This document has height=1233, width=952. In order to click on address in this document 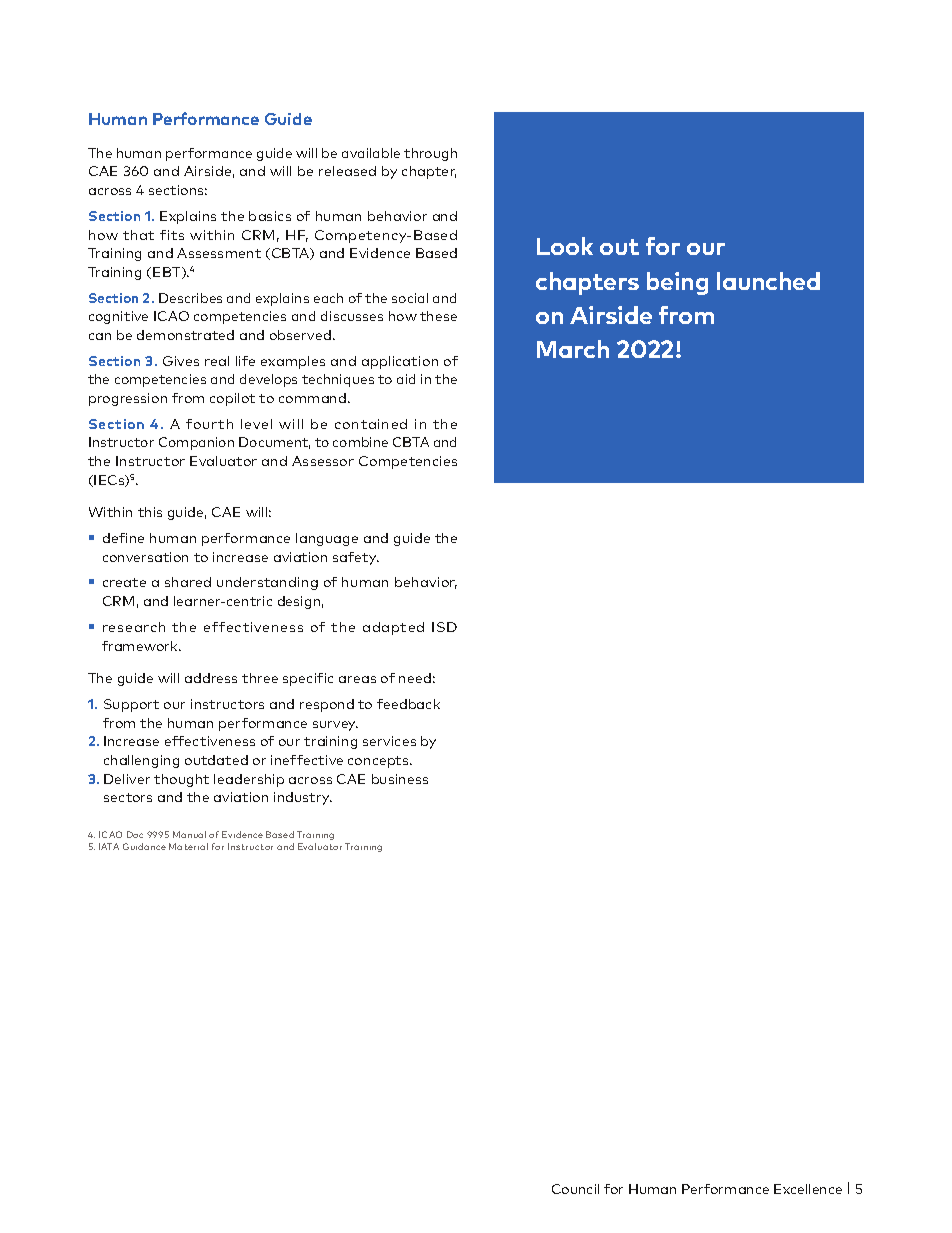, I will do `click(211, 678)`.
